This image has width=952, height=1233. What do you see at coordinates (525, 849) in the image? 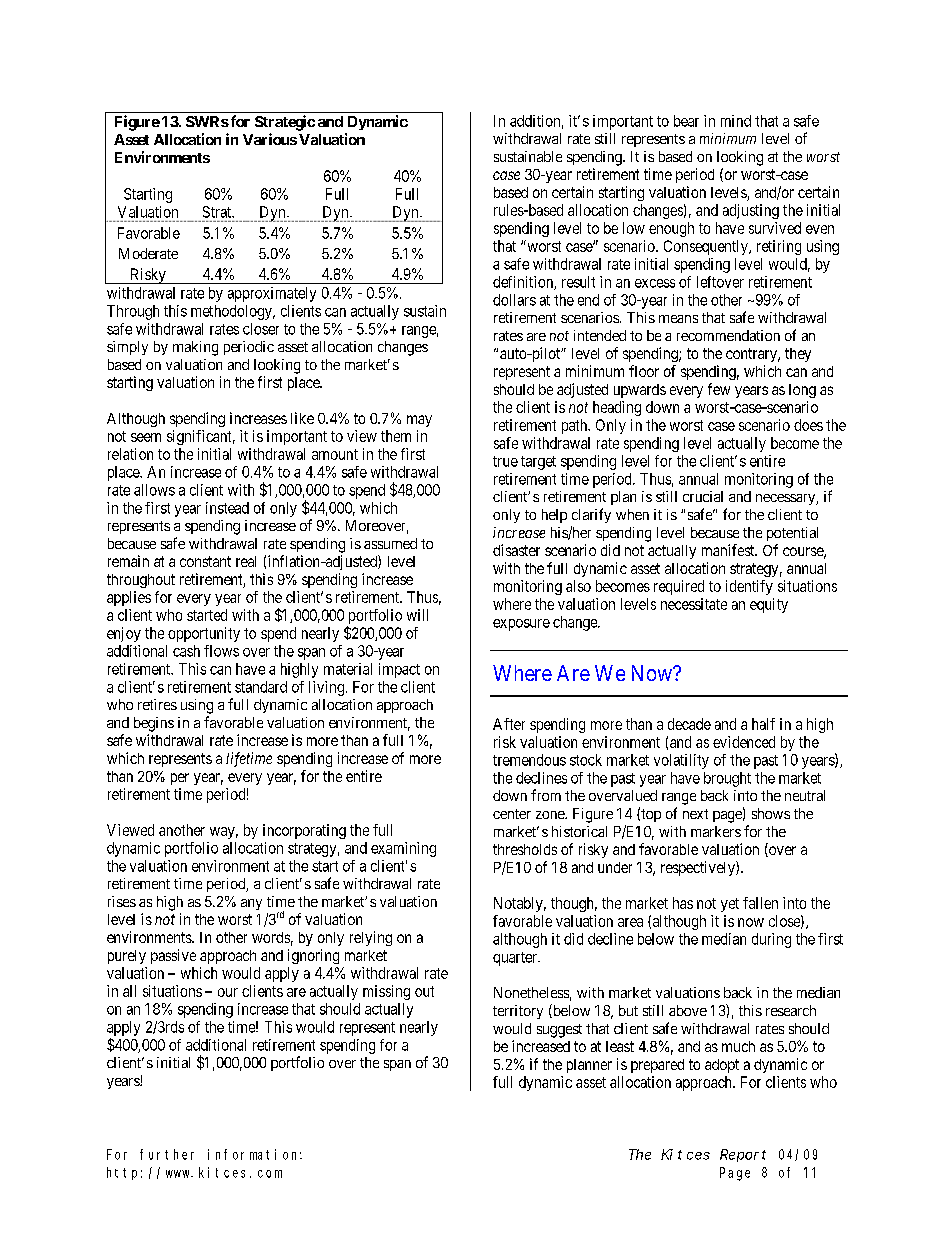
I see `thresholds` at bounding box center [525, 849].
